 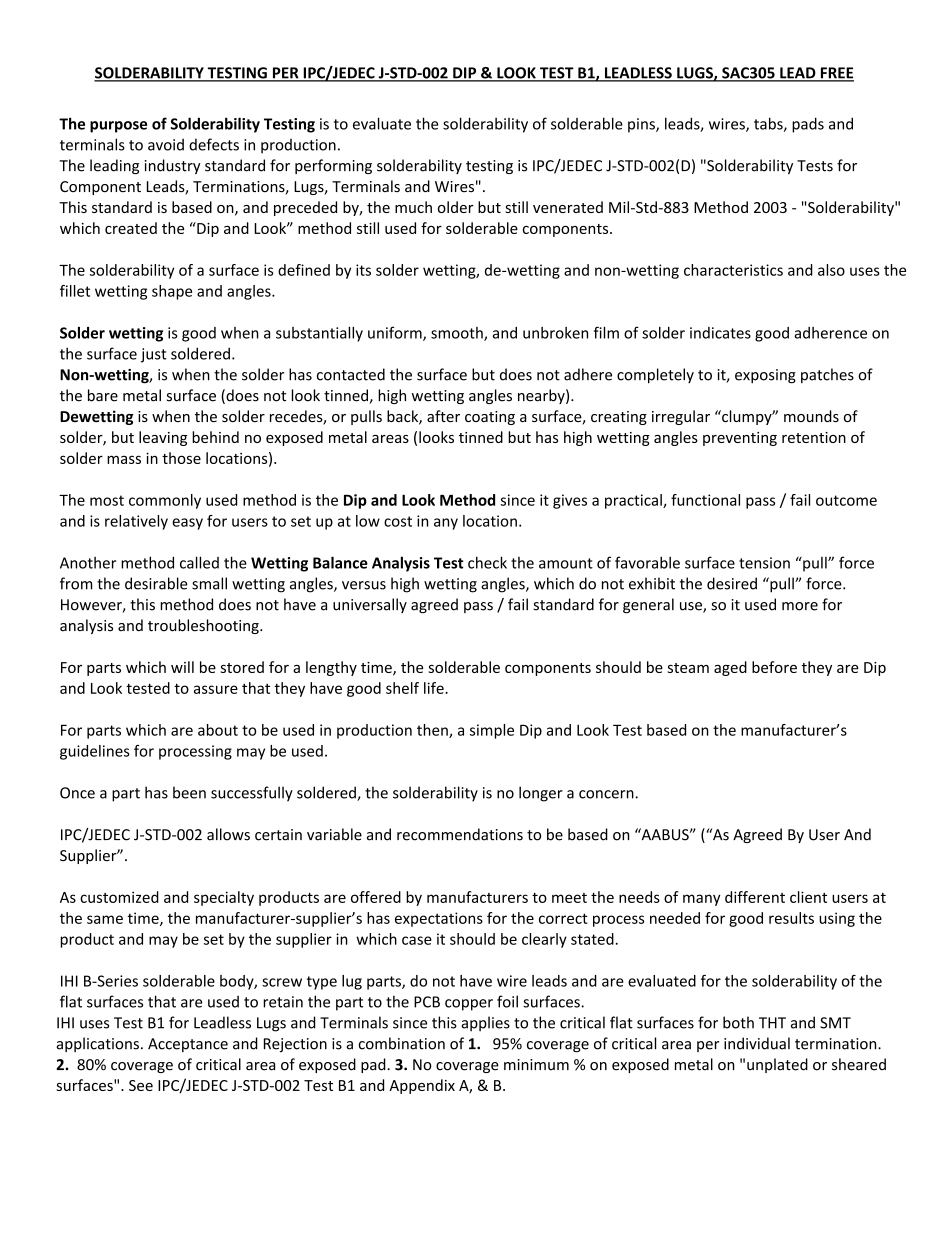 What do you see at coordinates (118, 127) in the image?
I see `purpose` at bounding box center [118, 127].
